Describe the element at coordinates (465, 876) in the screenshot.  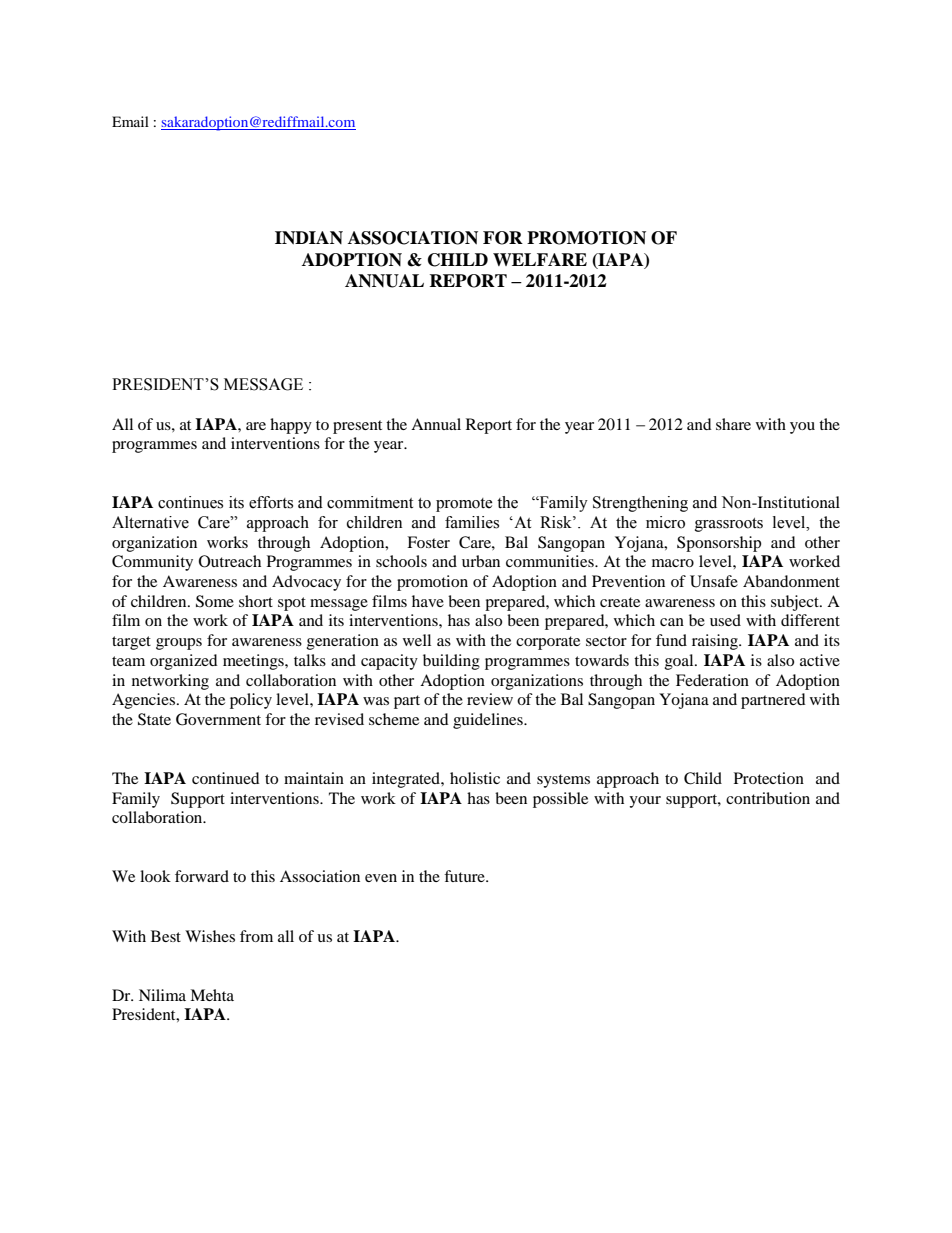
I see `future` at that location.
